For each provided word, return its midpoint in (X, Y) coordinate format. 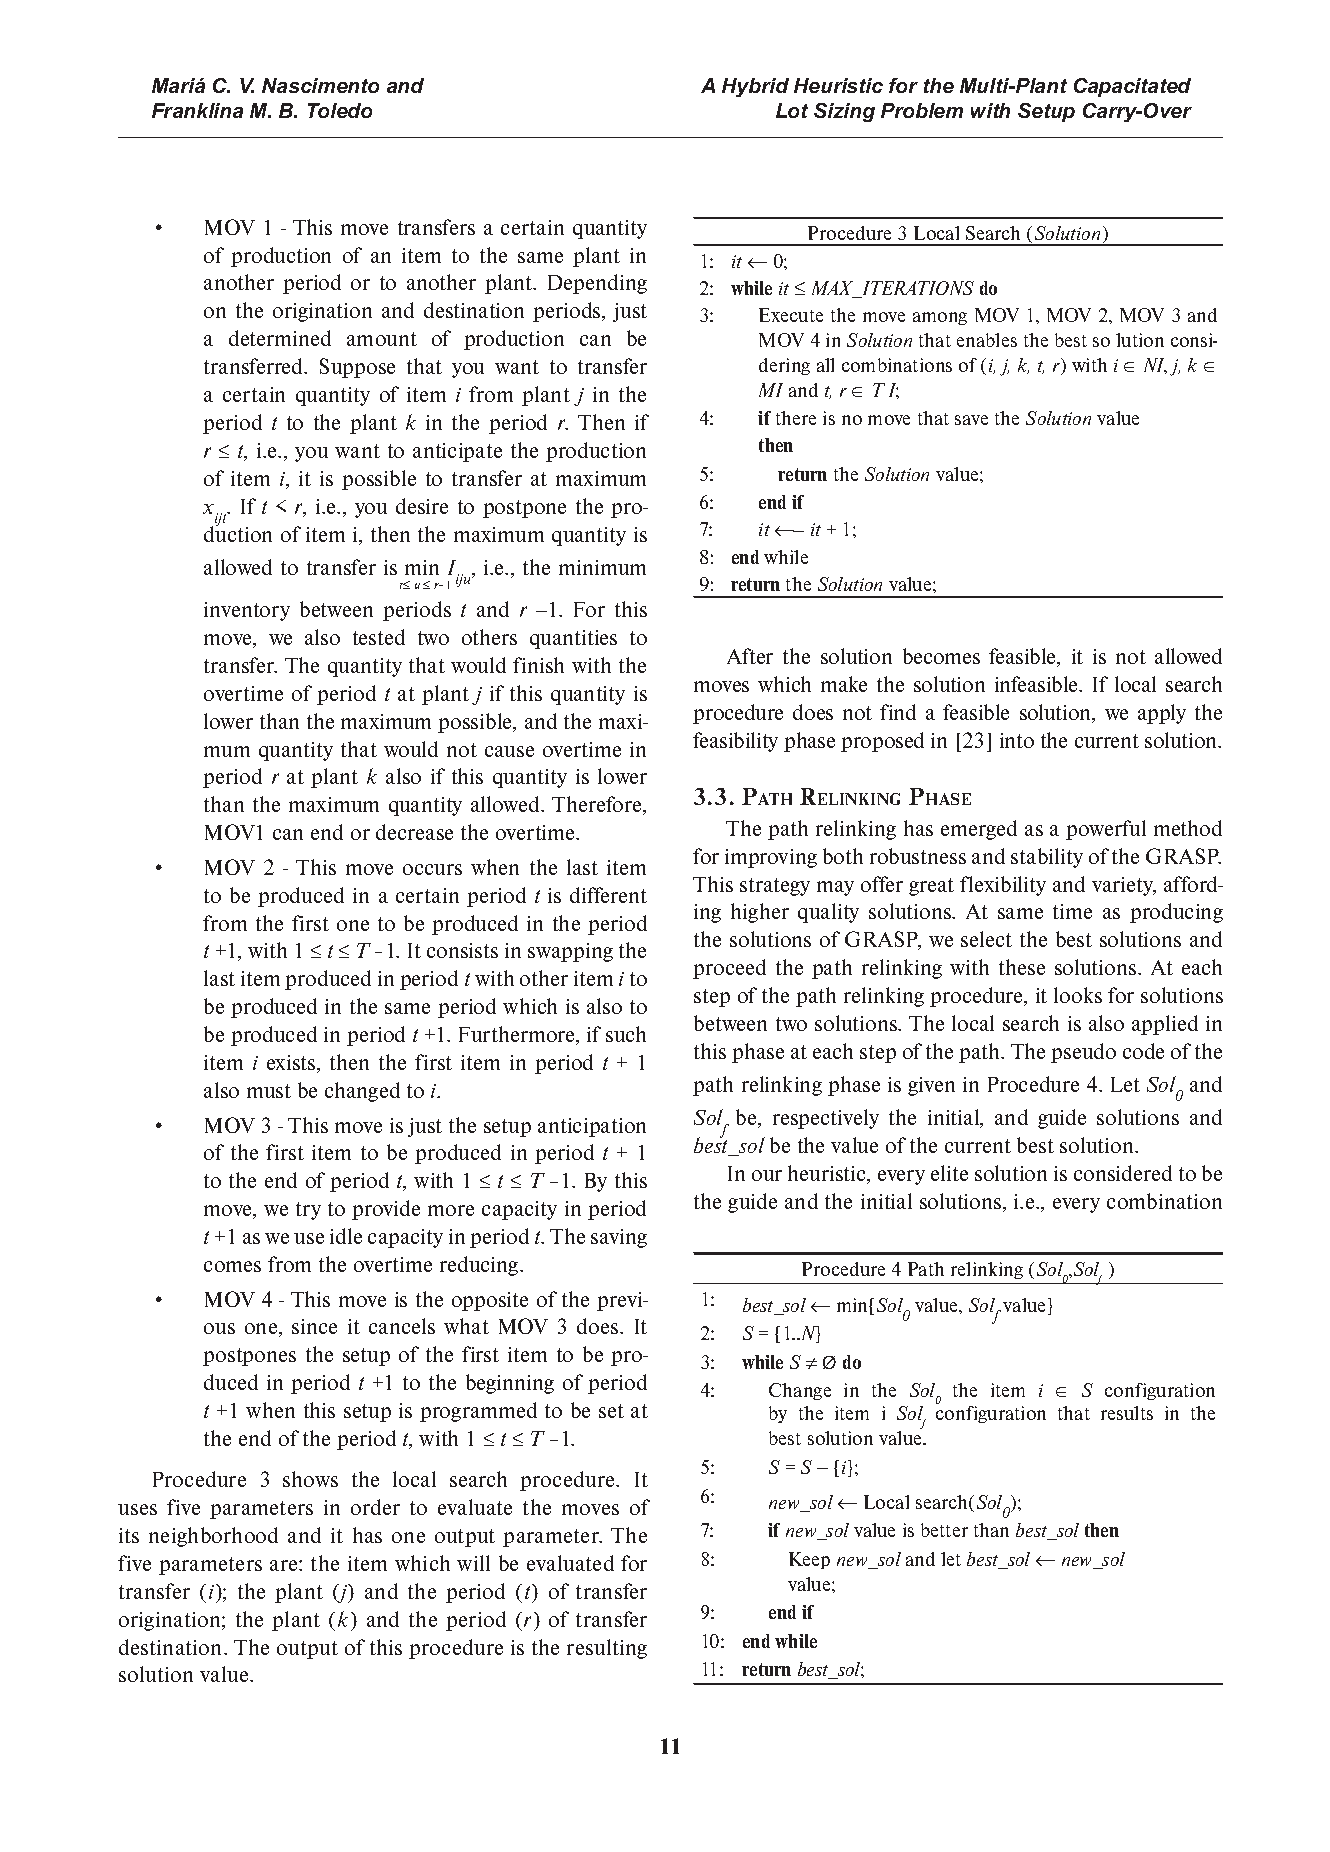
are (285, 1565)
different (608, 895)
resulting (607, 1649)
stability (1047, 858)
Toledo (340, 110)
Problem (922, 110)
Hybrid (755, 87)
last (219, 978)
